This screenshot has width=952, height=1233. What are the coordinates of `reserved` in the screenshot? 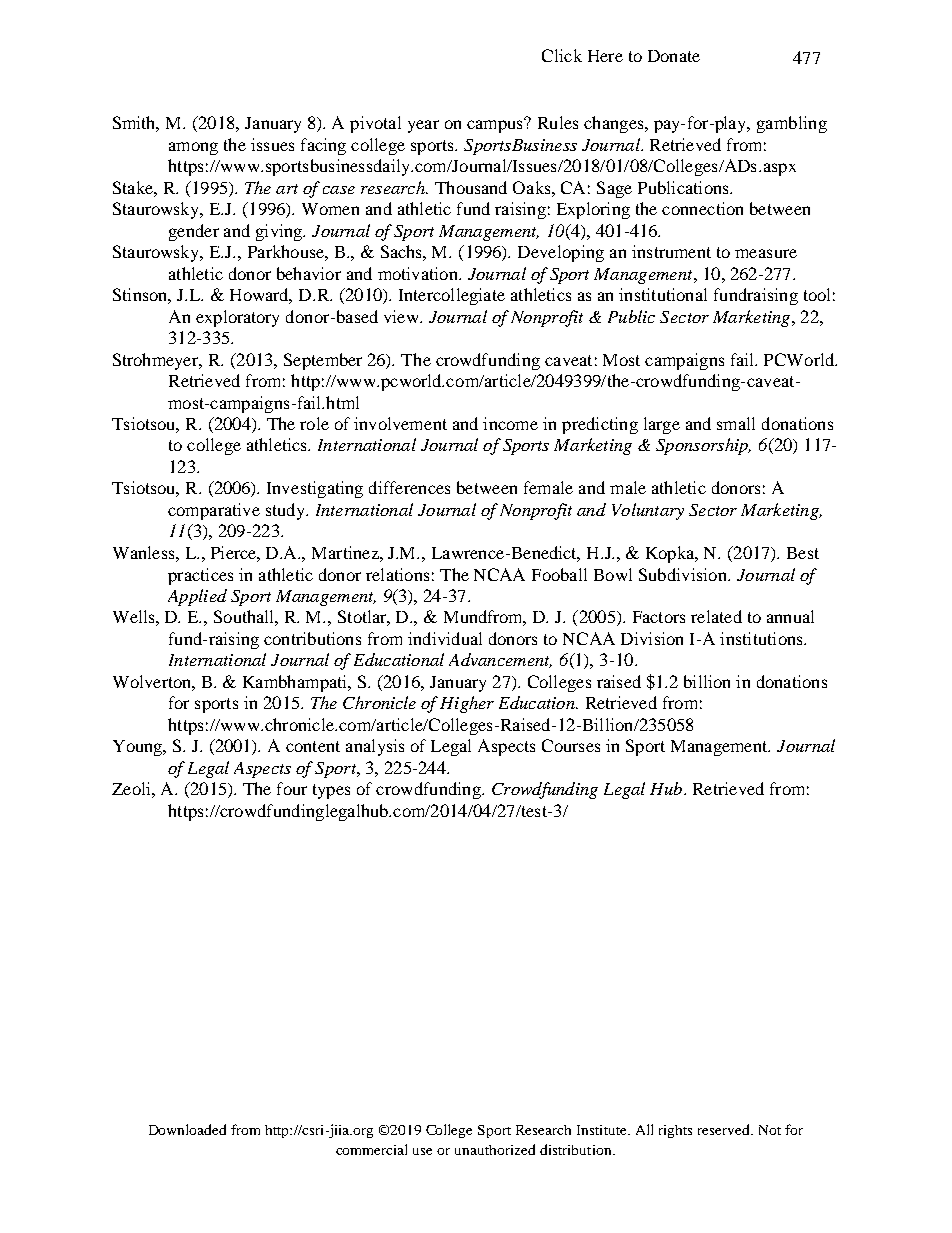 It's located at (725, 1129).
